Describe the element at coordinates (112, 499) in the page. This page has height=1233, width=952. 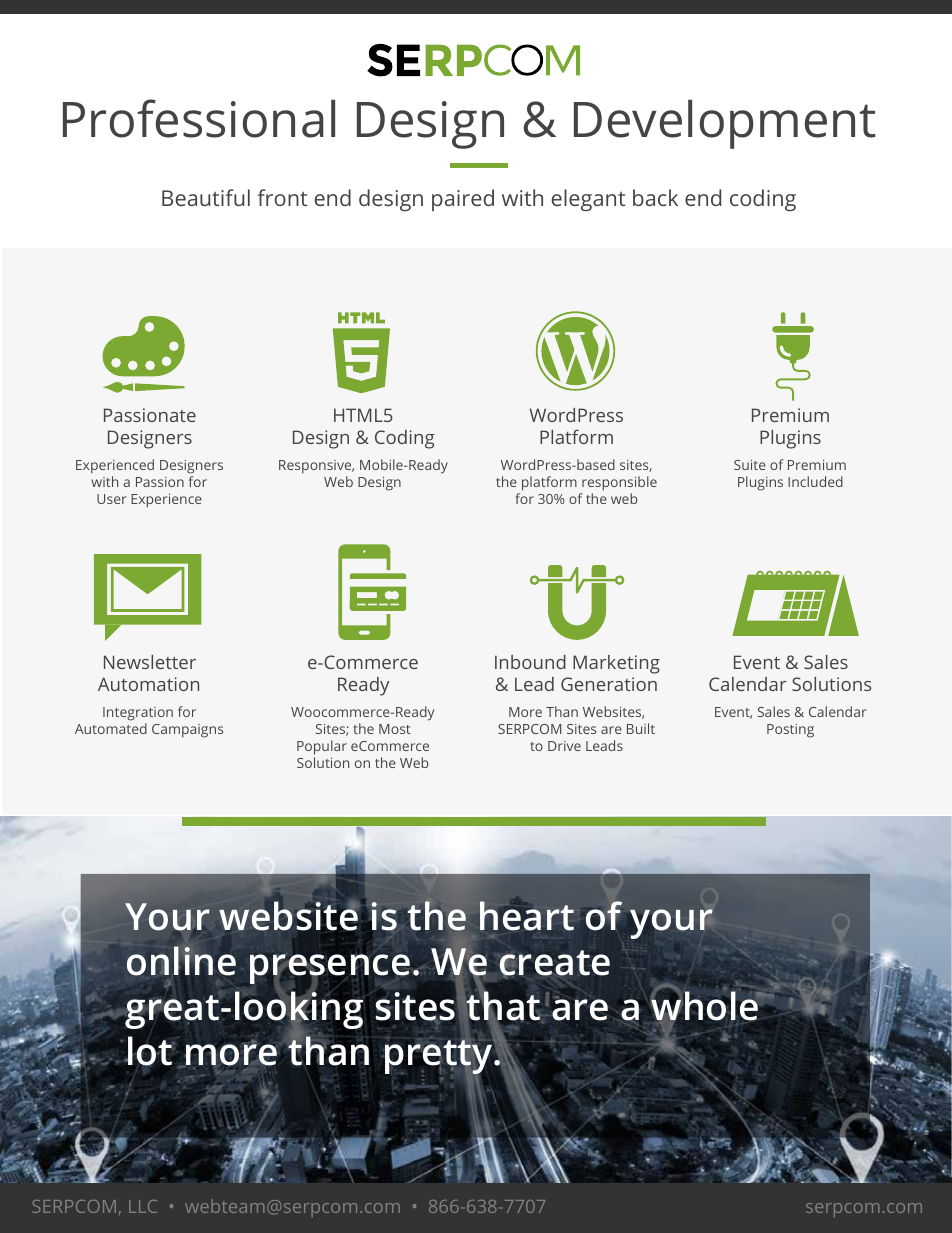
I see `User` at that location.
